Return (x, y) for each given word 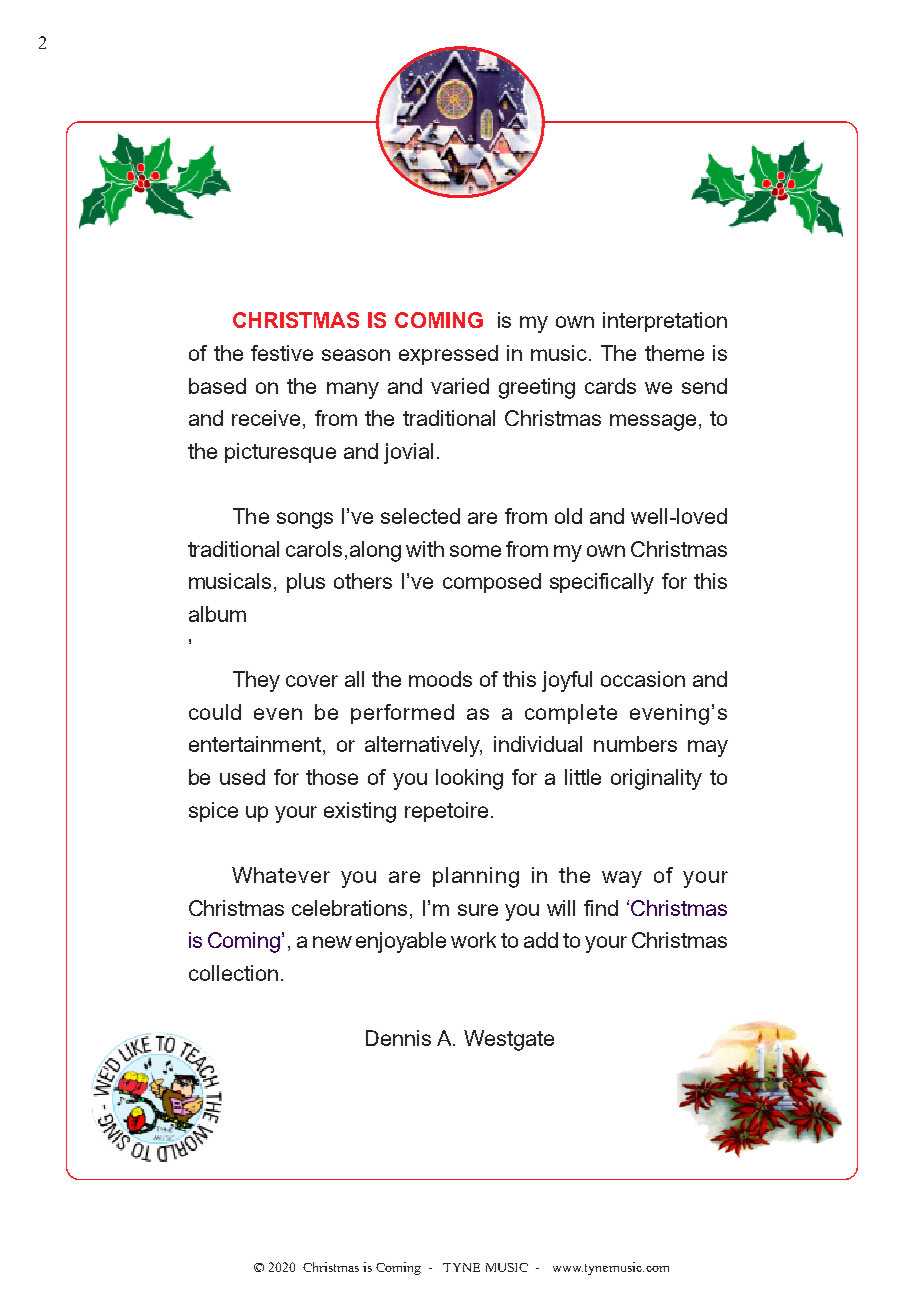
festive (282, 353)
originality (656, 779)
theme (674, 353)
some (475, 551)
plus (306, 583)
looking (469, 779)
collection (233, 973)
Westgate (509, 1040)
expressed (448, 355)
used (242, 777)
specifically (602, 583)
